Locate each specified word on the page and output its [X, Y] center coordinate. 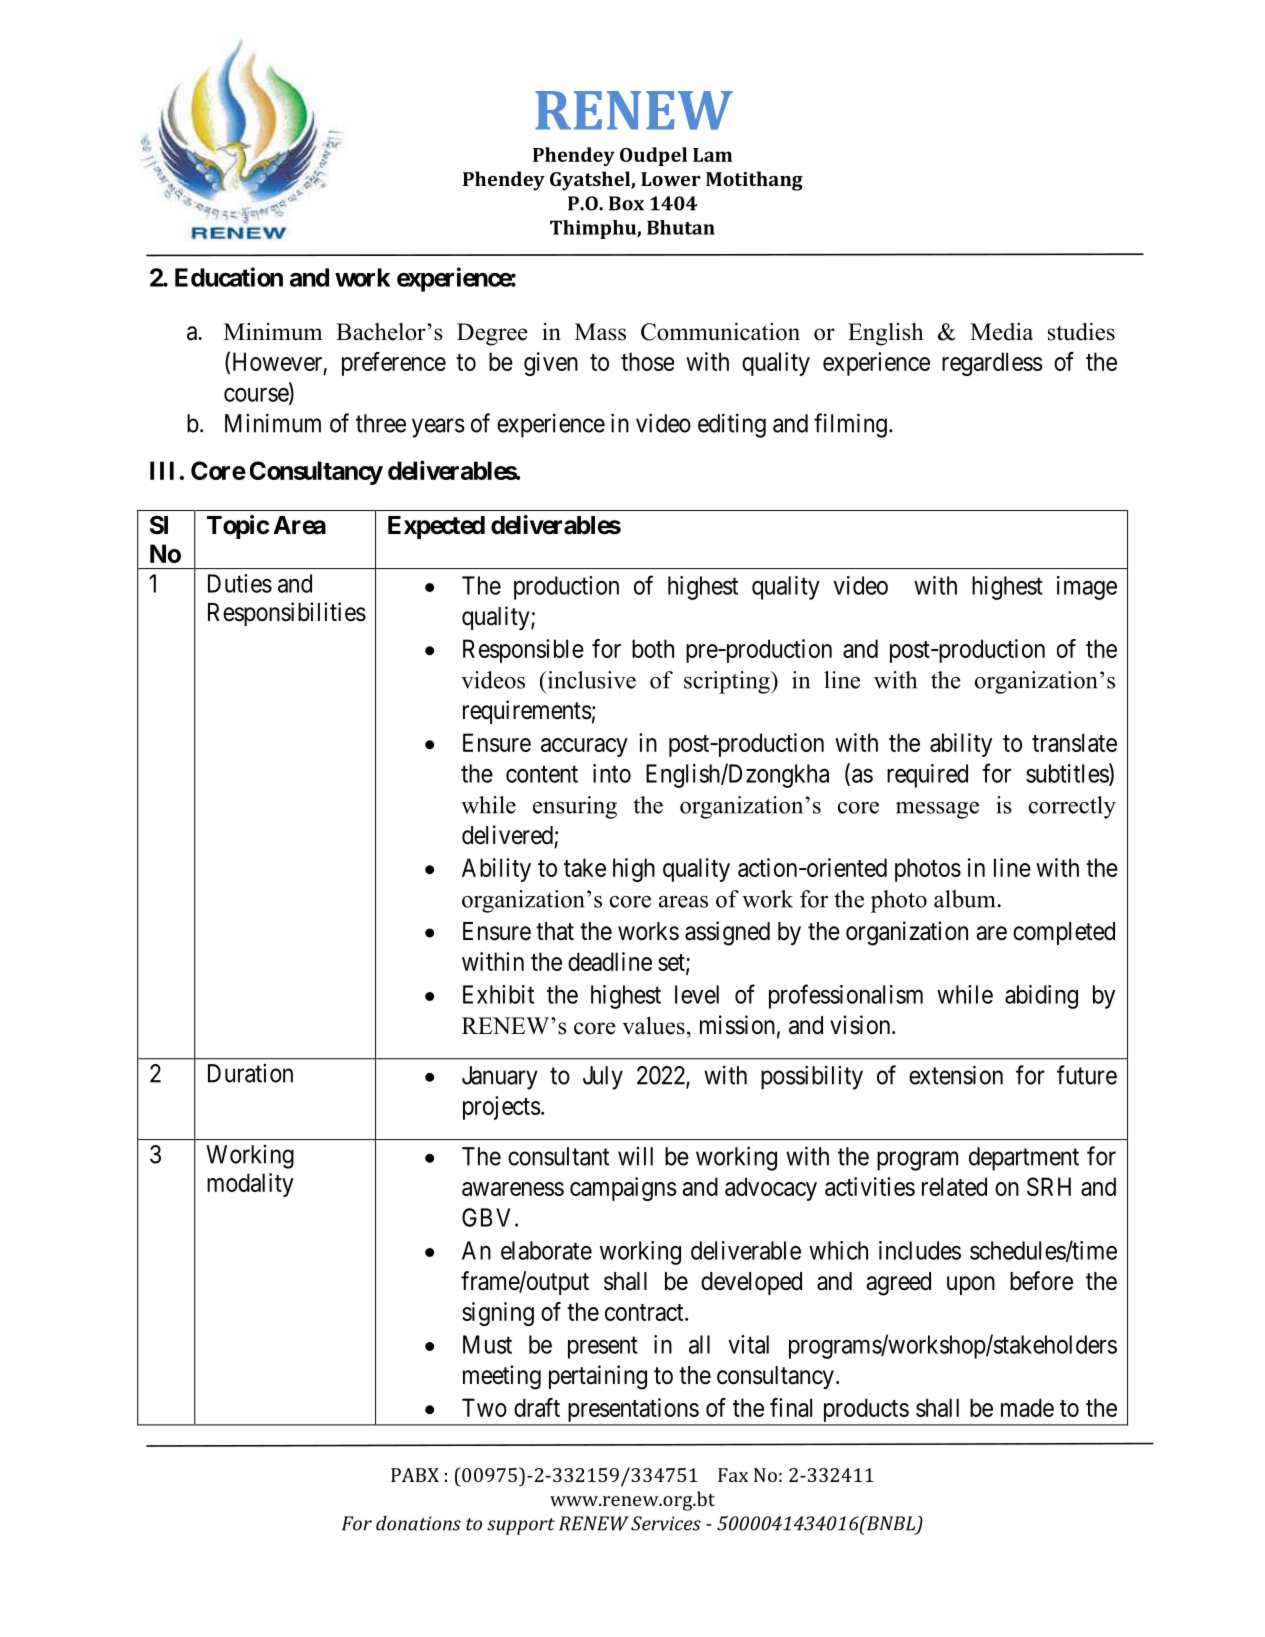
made [1027, 1407]
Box [626, 203]
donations [418, 1523]
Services [666, 1523]
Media [1001, 332]
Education [229, 277]
